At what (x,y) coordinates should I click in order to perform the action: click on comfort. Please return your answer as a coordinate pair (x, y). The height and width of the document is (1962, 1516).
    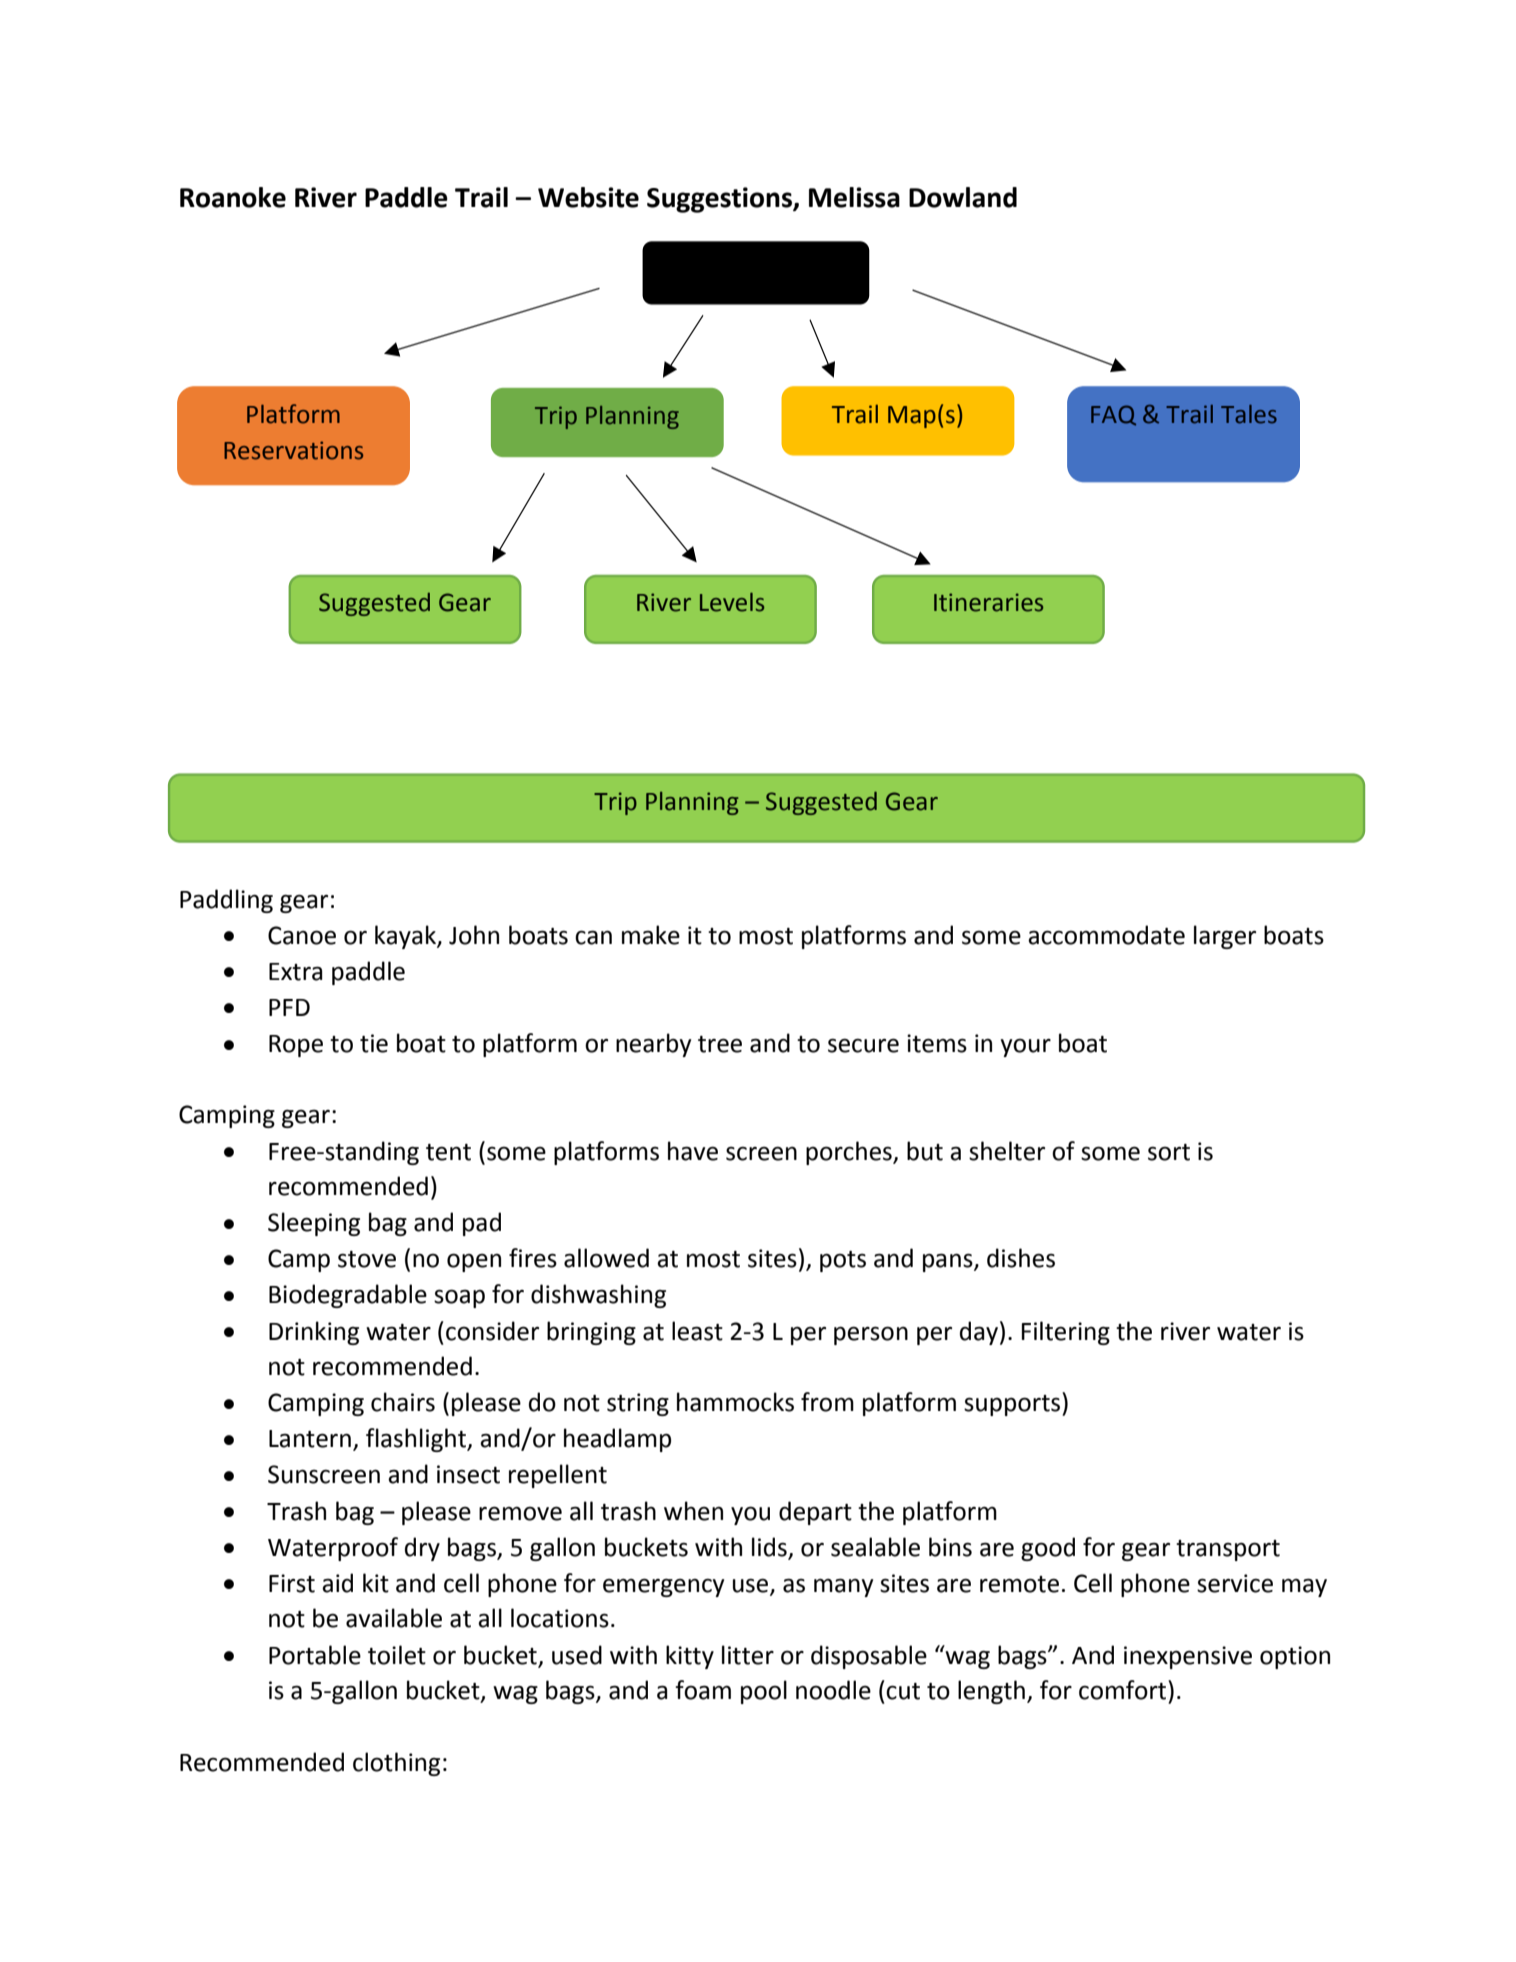
    Looking at the image, I should click on (1124, 1690).
